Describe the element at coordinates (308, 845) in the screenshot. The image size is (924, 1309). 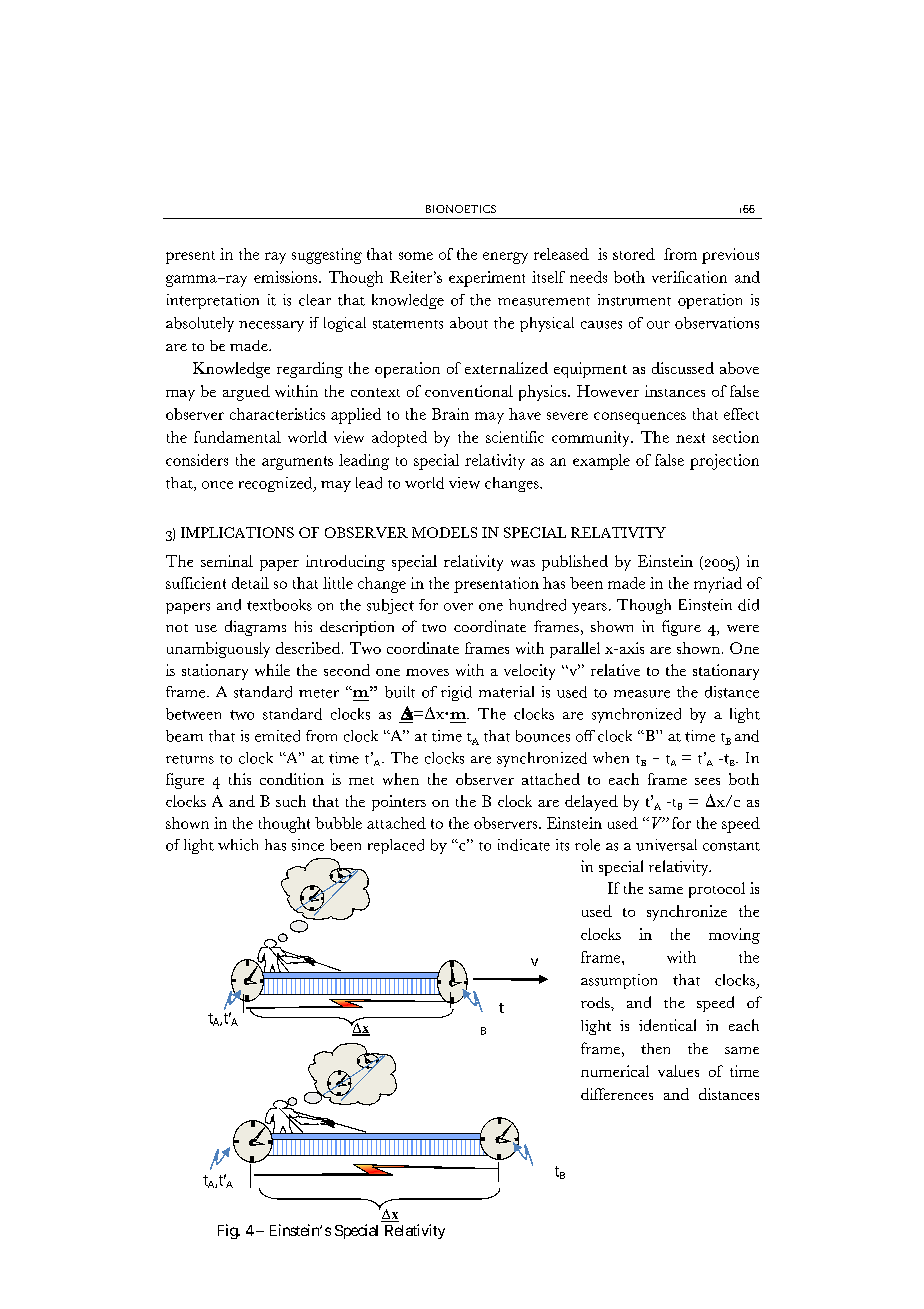
I see `since` at that location.
